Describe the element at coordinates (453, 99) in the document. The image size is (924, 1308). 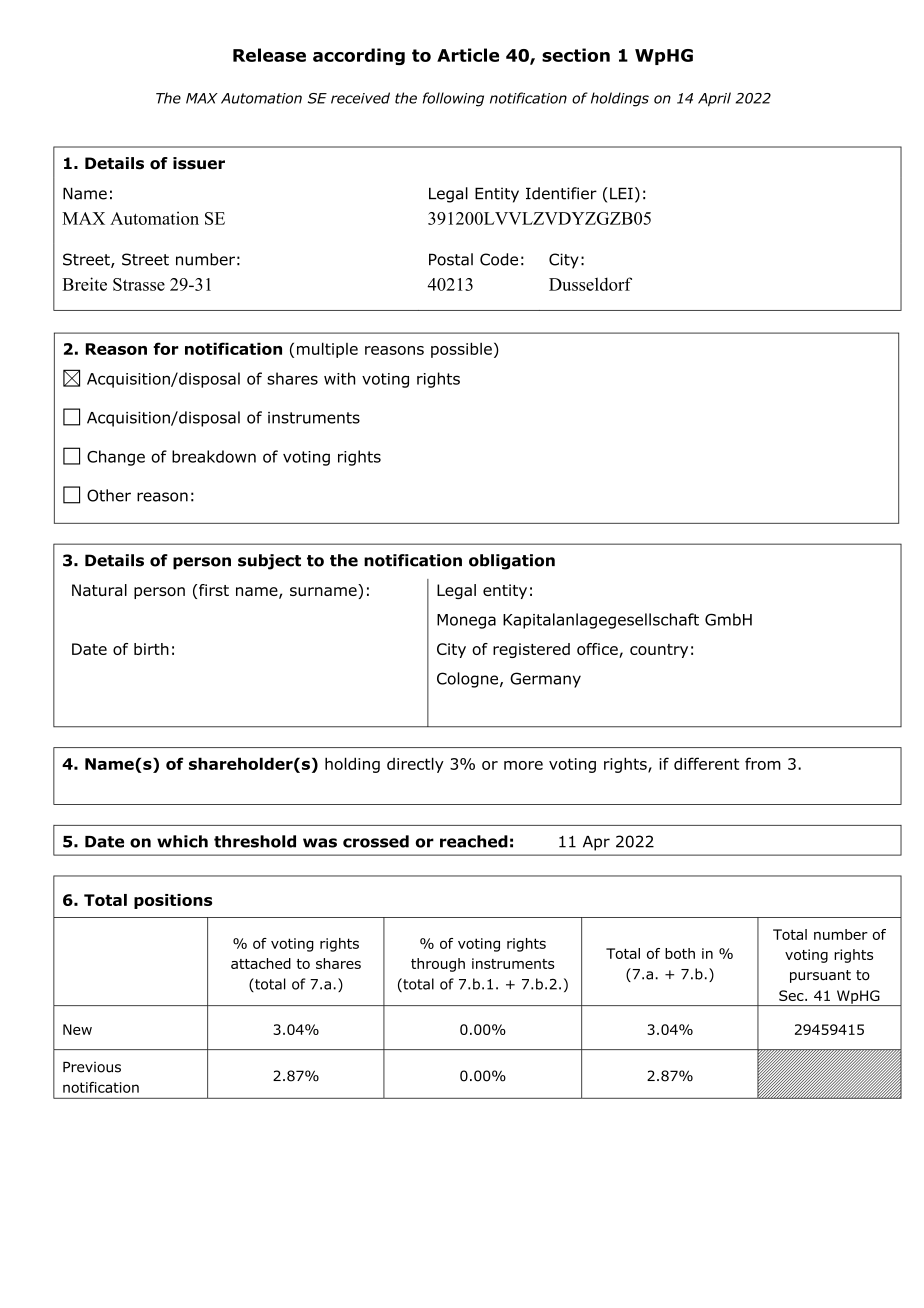
I see `following` at that location.
